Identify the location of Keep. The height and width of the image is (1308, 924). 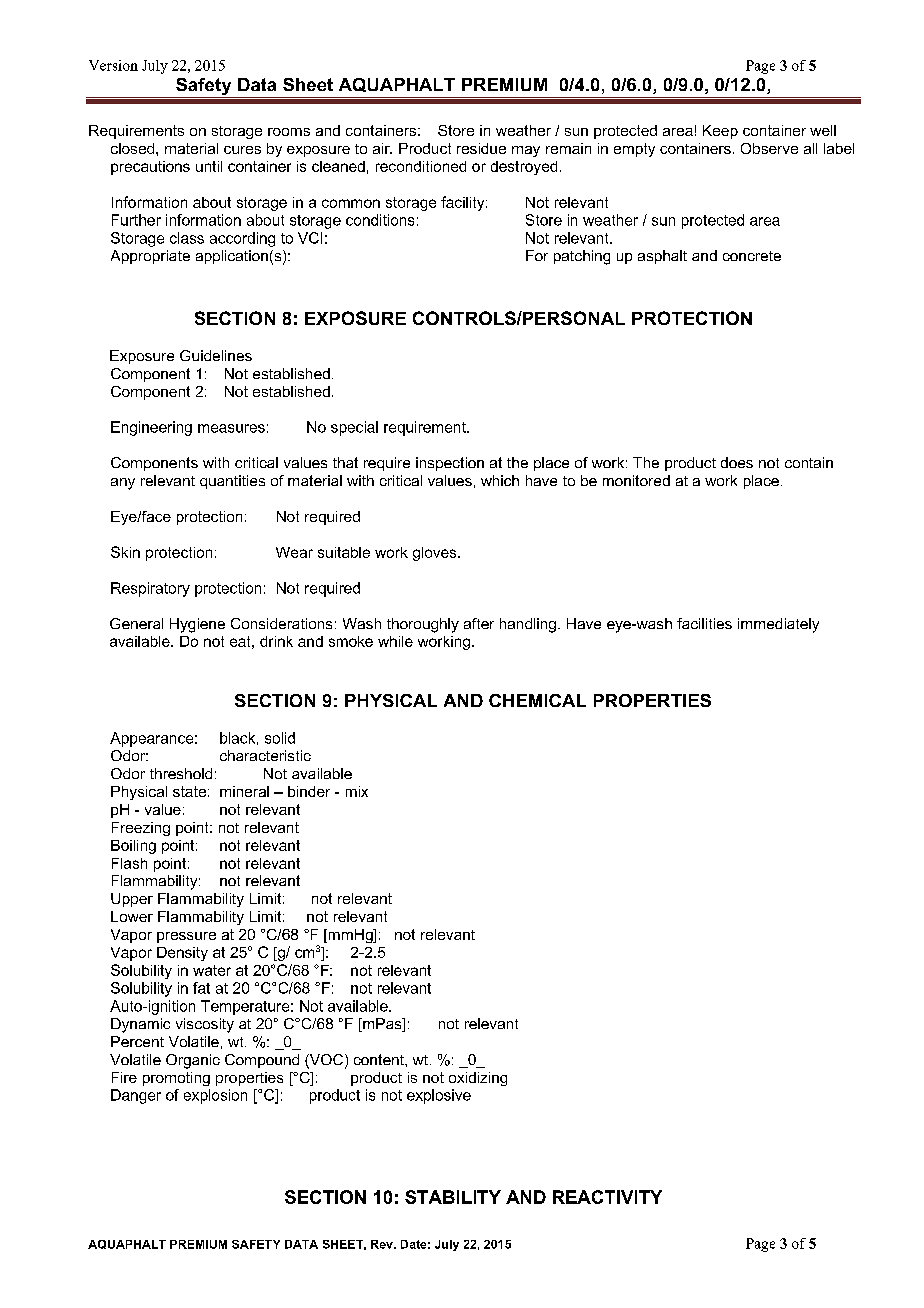
(720, 132).
